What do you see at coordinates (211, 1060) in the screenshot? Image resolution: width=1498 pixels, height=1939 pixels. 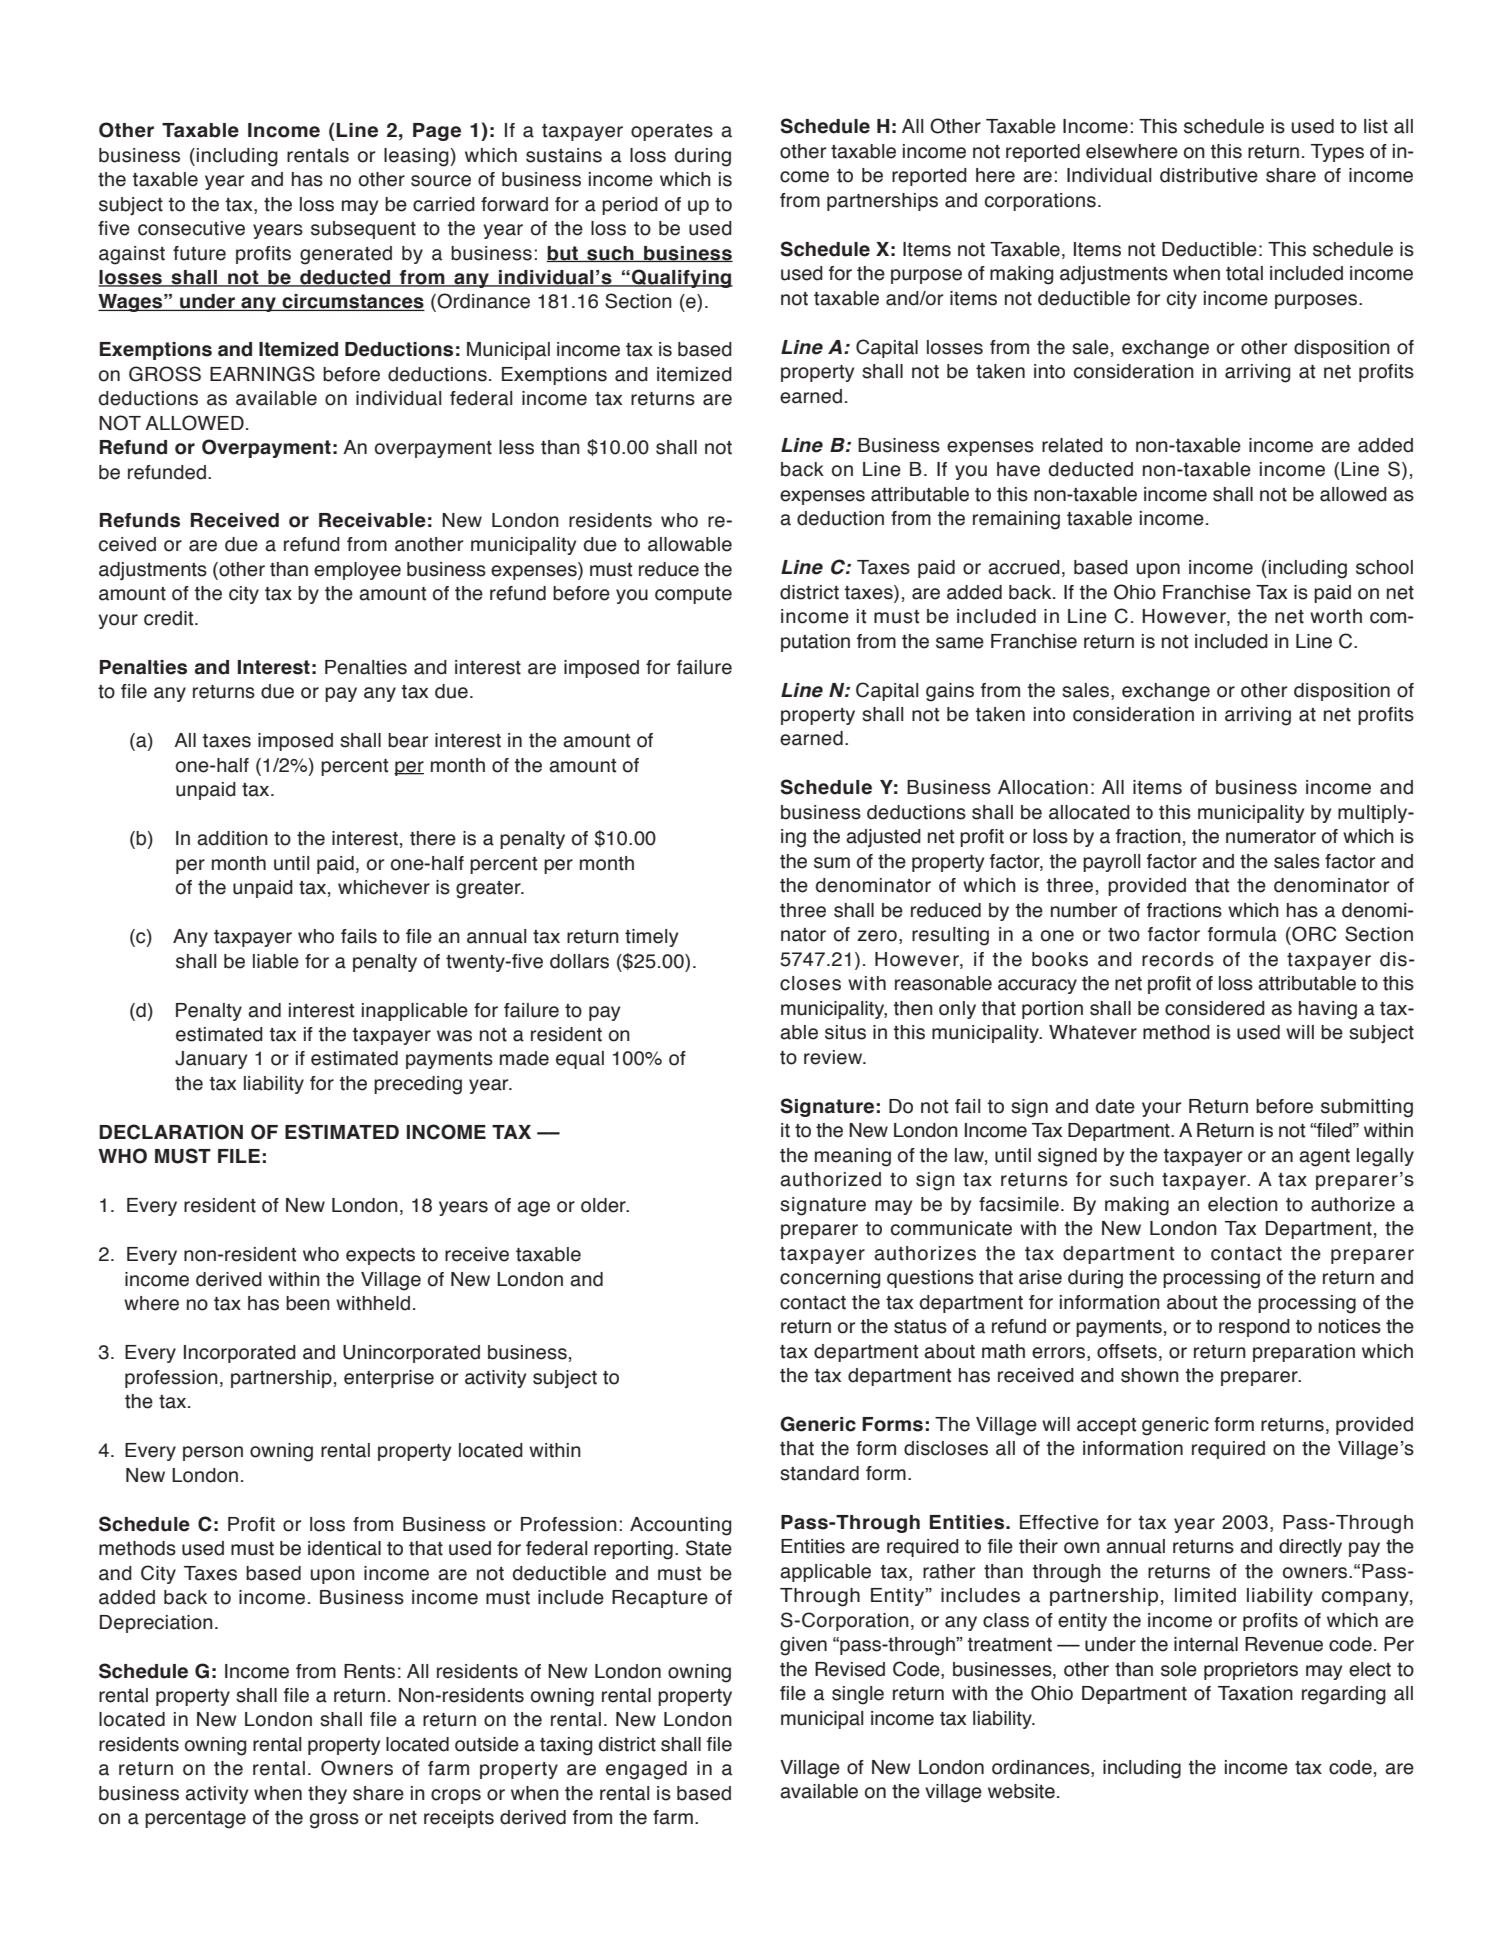 I see `January` at bounding box center [211, 1060].
